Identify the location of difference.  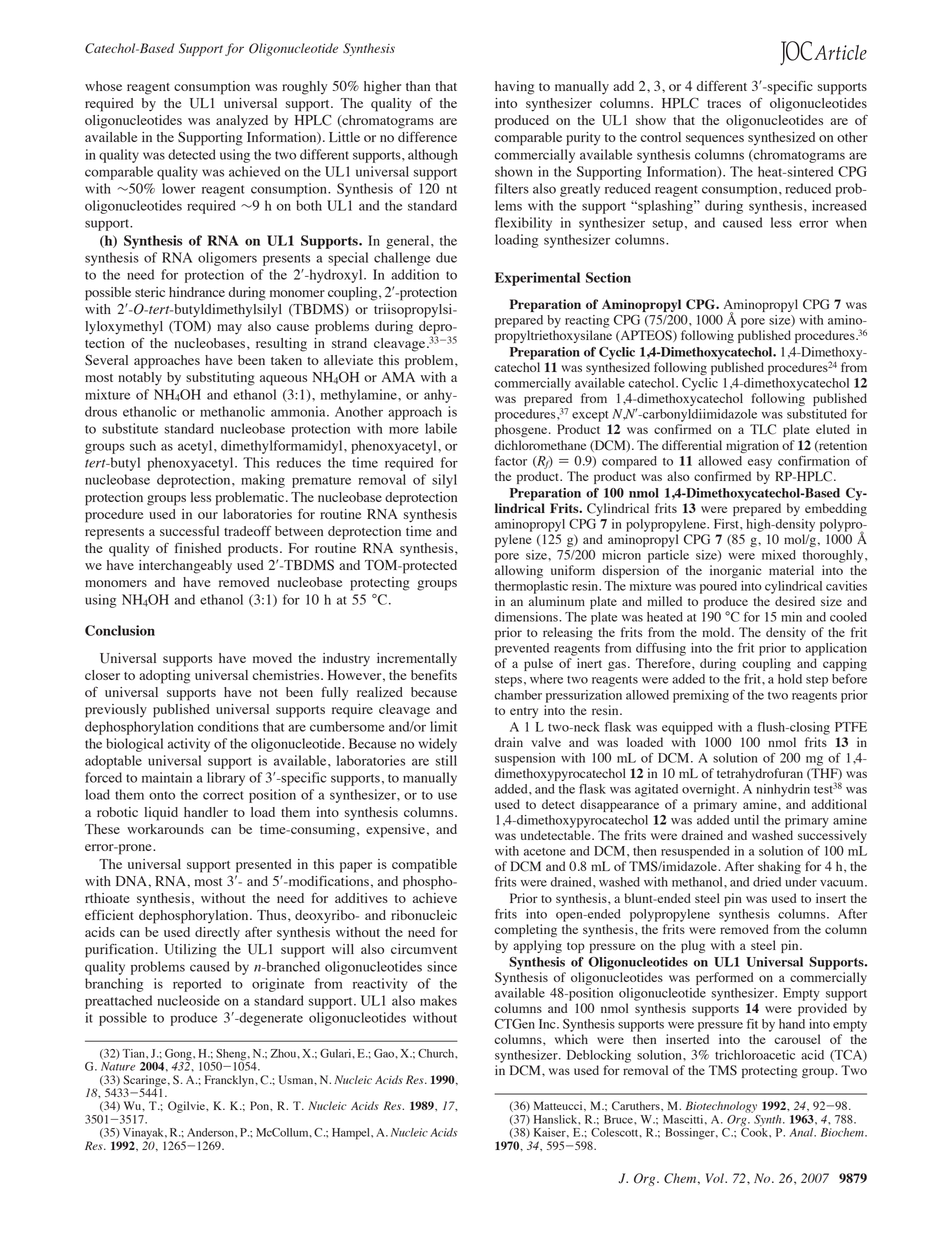
(427, 136).
